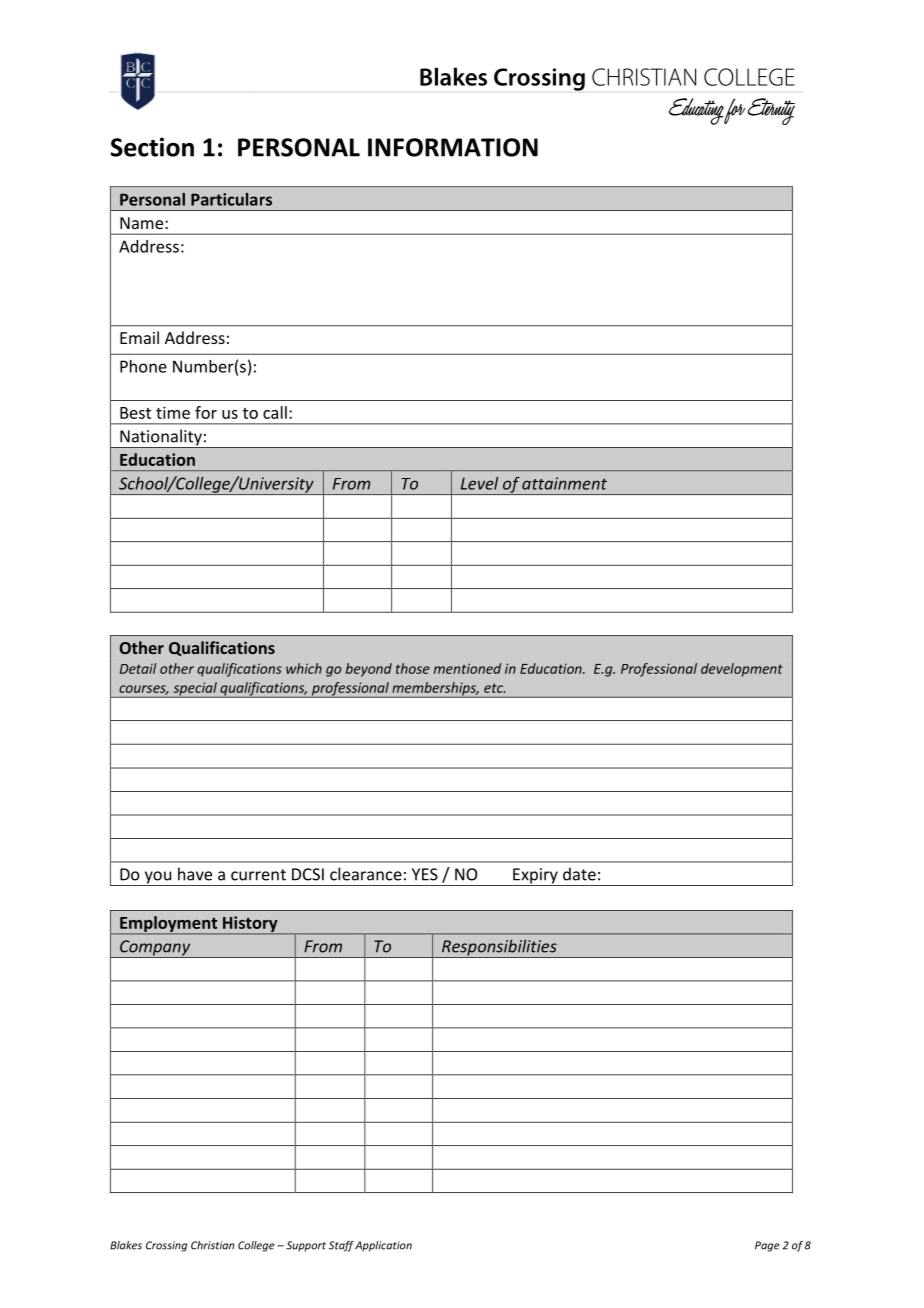 This image has width=924, height=1308. Describe the element at coordinates (767, 1246) in the image. I see `Page` at that location.
